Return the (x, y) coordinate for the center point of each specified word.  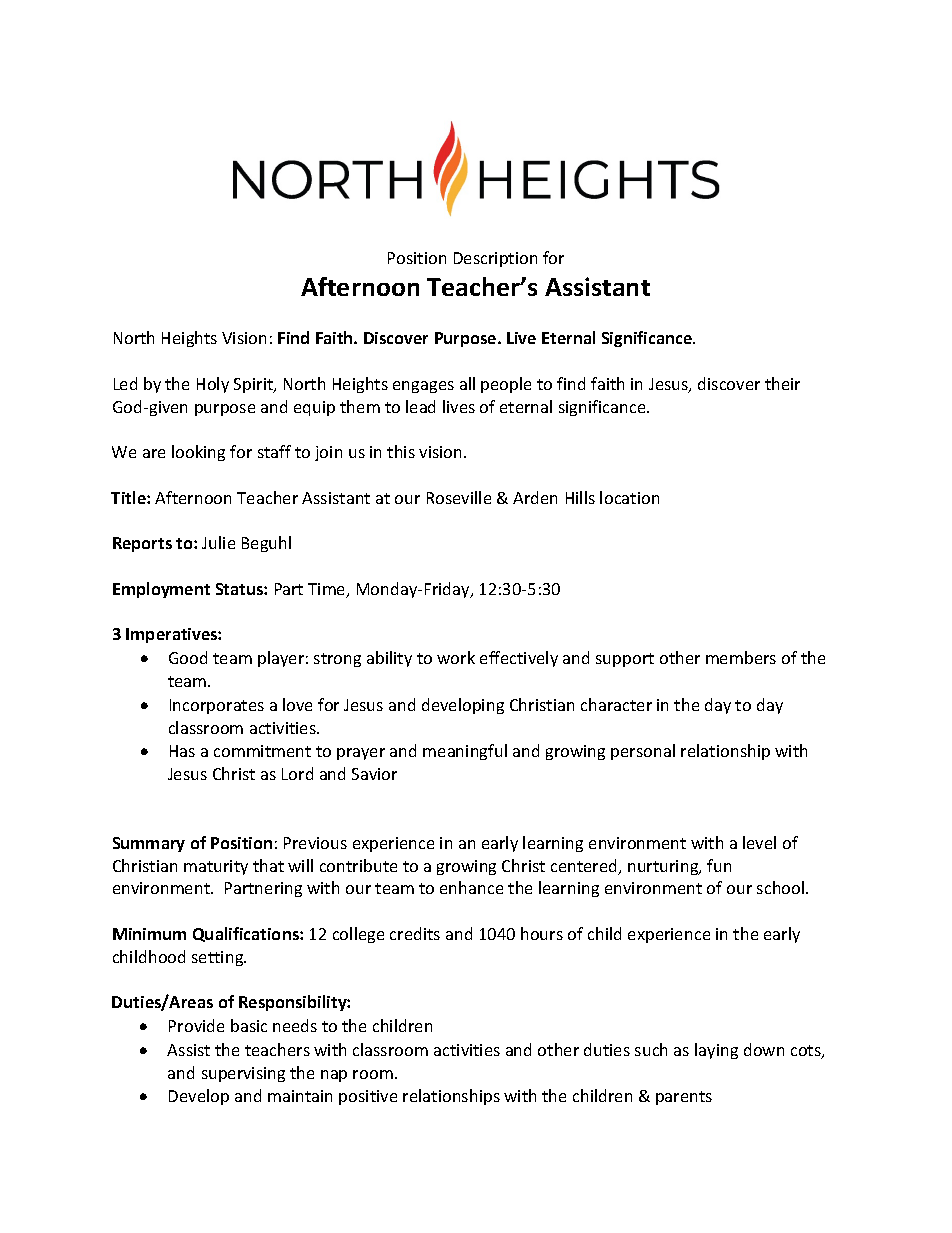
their (782, 383)
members (741, 657)
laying (716, 1051)
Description (495, 259)
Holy (213, 385)
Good (188, 657)
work (456, 657)
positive (368, 1097)
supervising (243, 1074)
